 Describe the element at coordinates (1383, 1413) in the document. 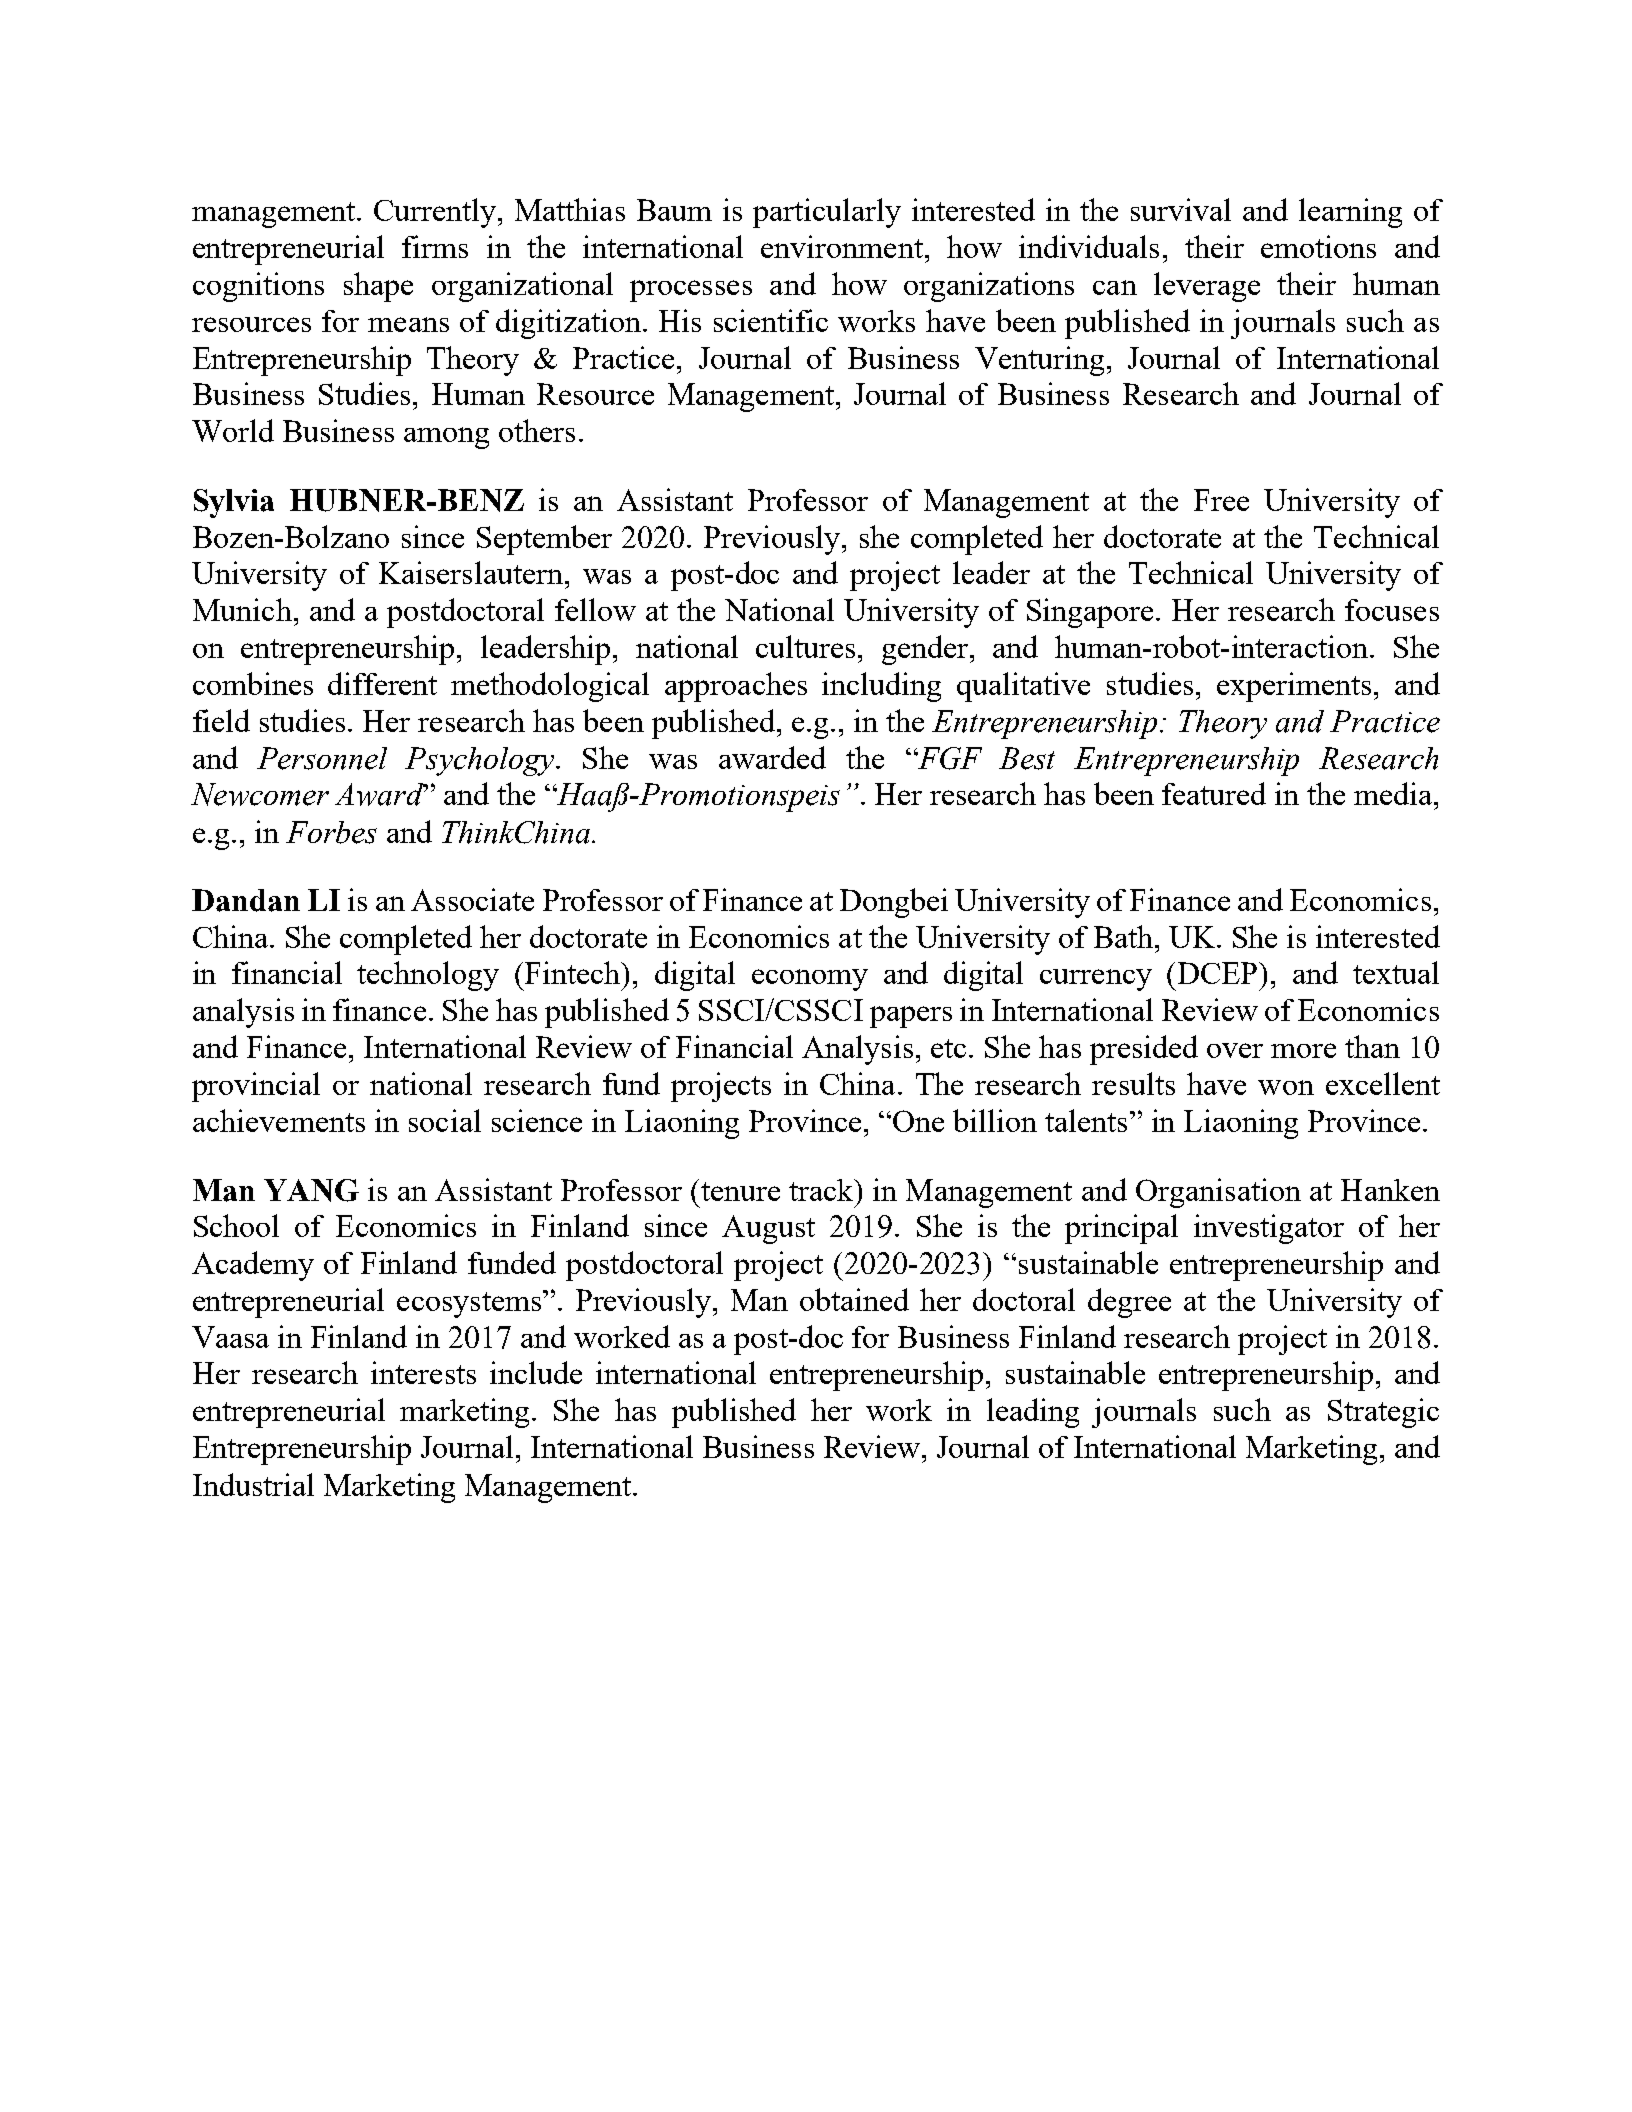

I see `Strategic` at that location.
